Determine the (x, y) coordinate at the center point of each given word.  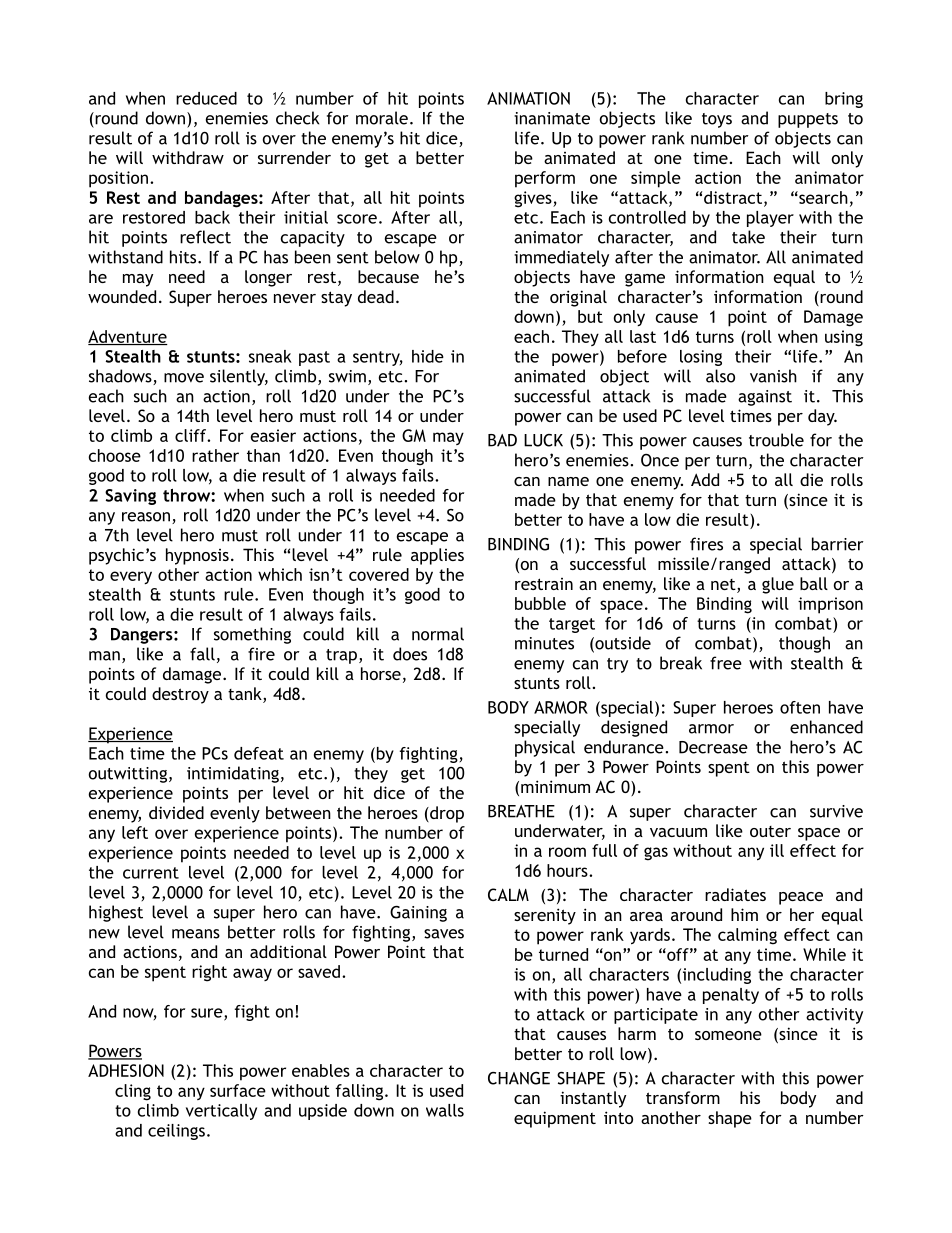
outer (770, 831)
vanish (773, 376)
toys (717, 120)
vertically (221, 1112)
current (151, 873)
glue (778, 585)
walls (445, 1110)
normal (438, 634)
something (252, 635)
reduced (206, 98)
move (184, 378)
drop (446, 814)
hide (428, 356)
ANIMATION (528, 98)
